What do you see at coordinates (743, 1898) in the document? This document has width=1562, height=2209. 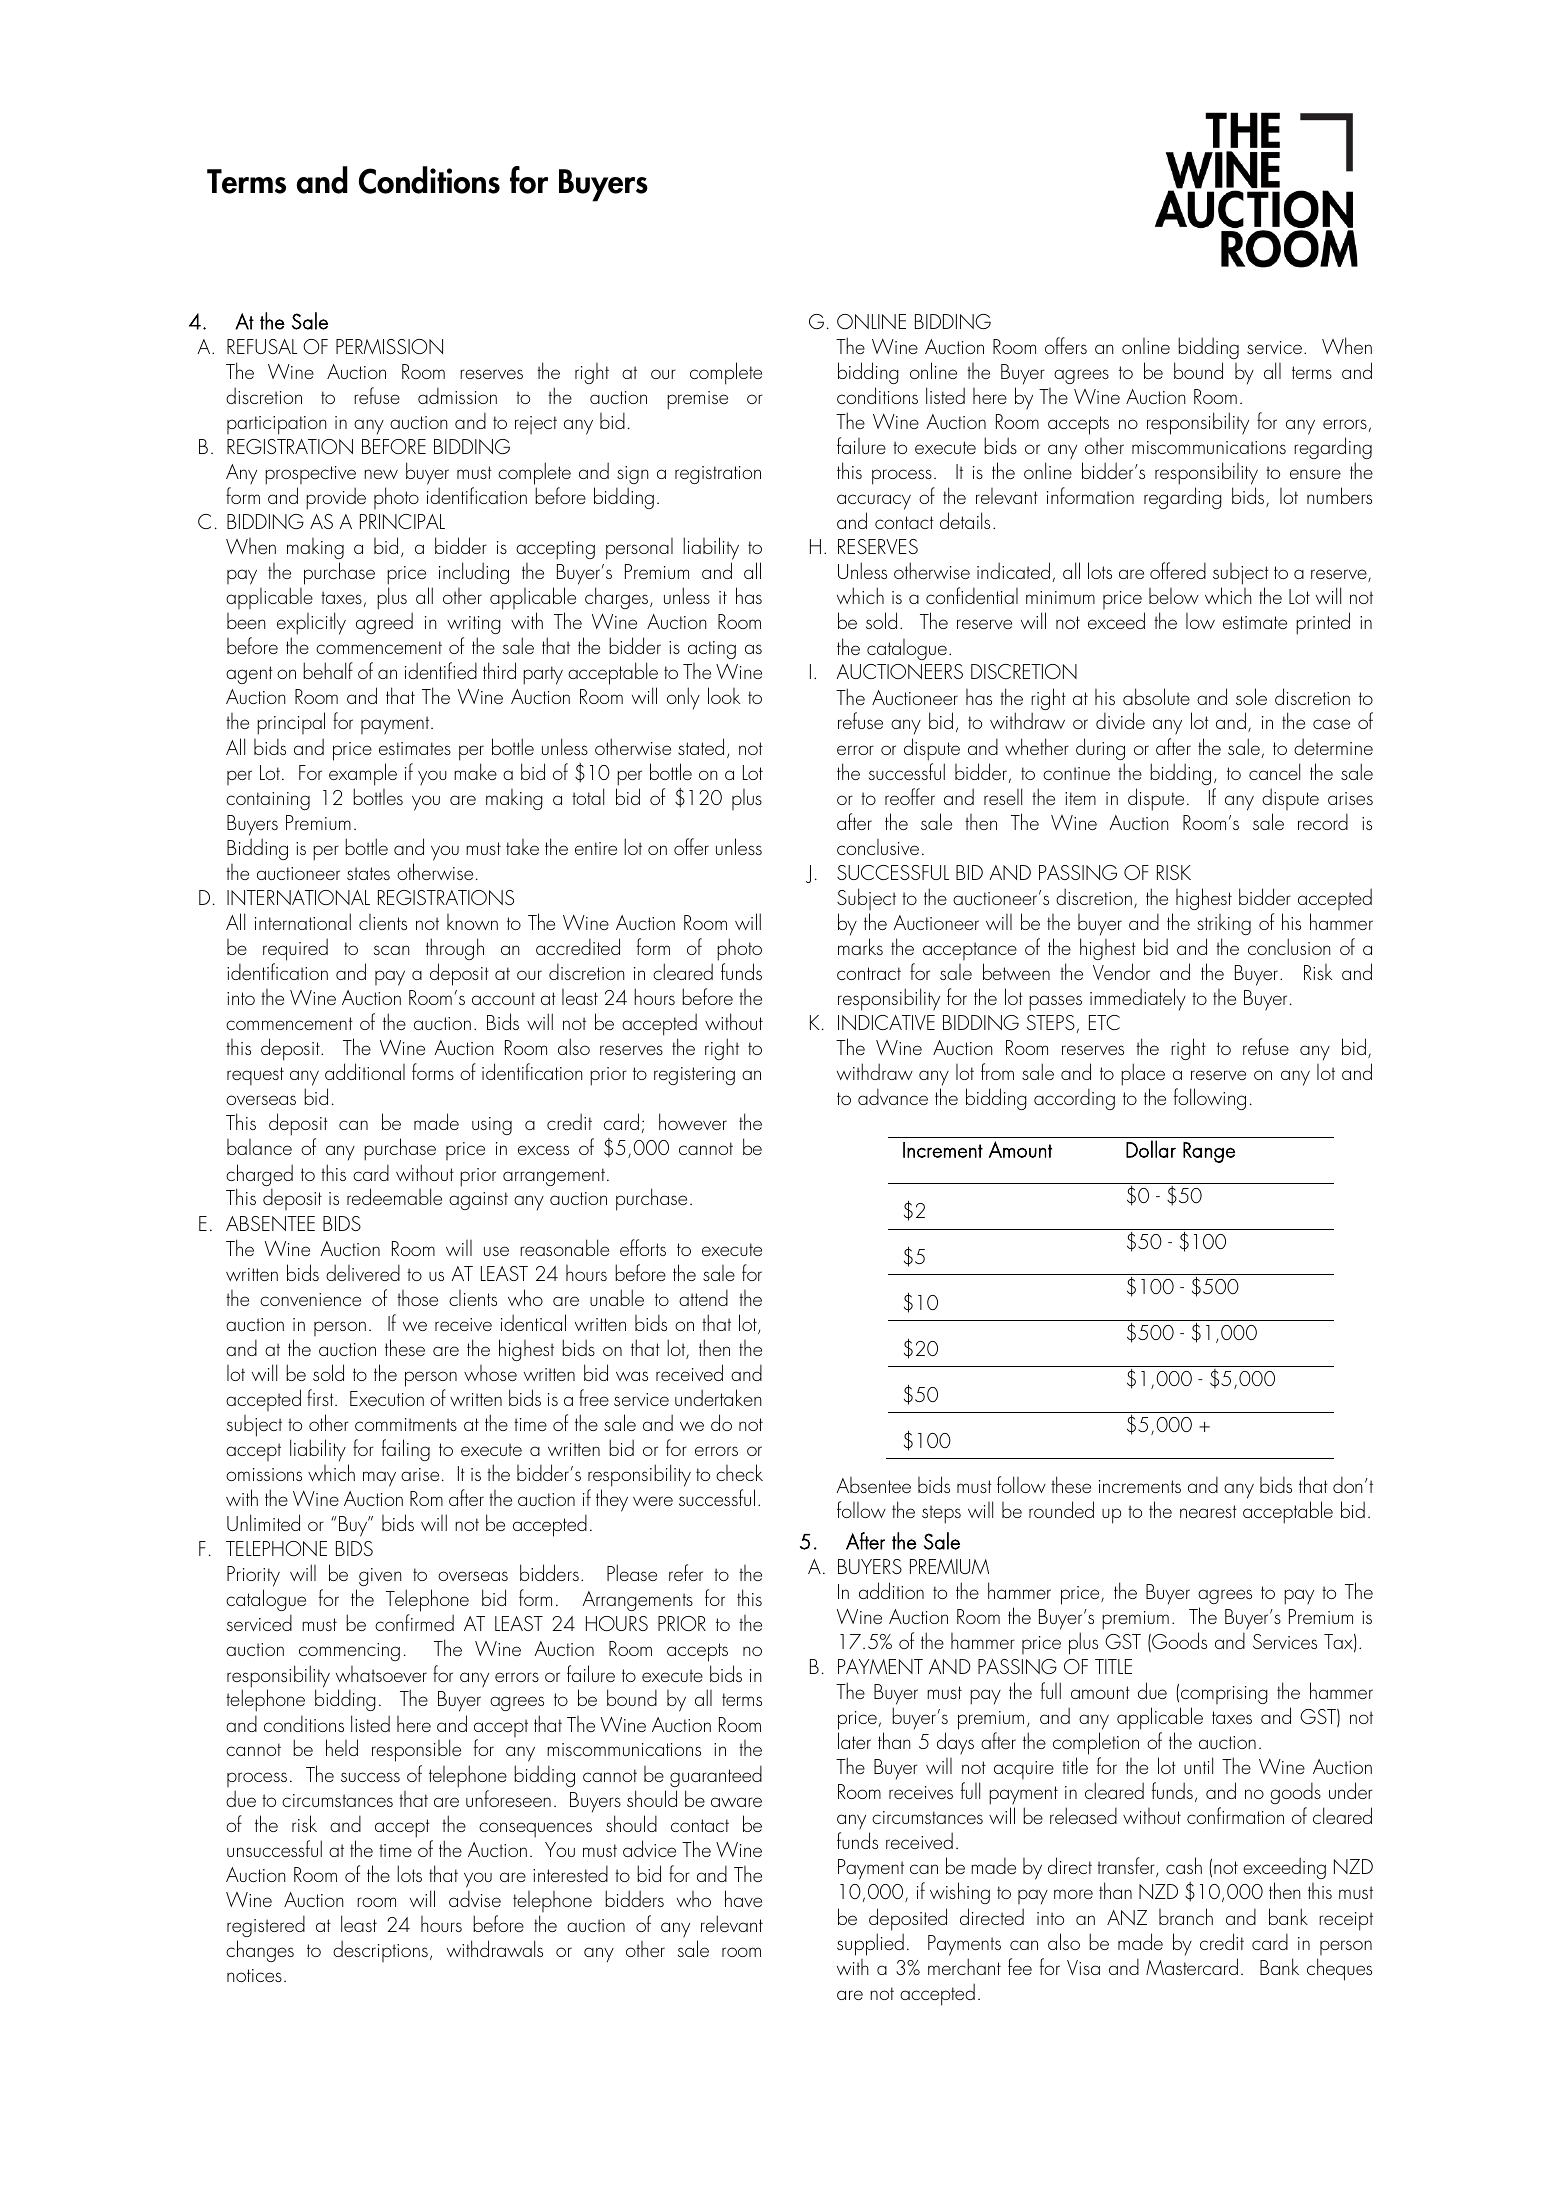 I see `have` at bounding box center [743, 1898].
